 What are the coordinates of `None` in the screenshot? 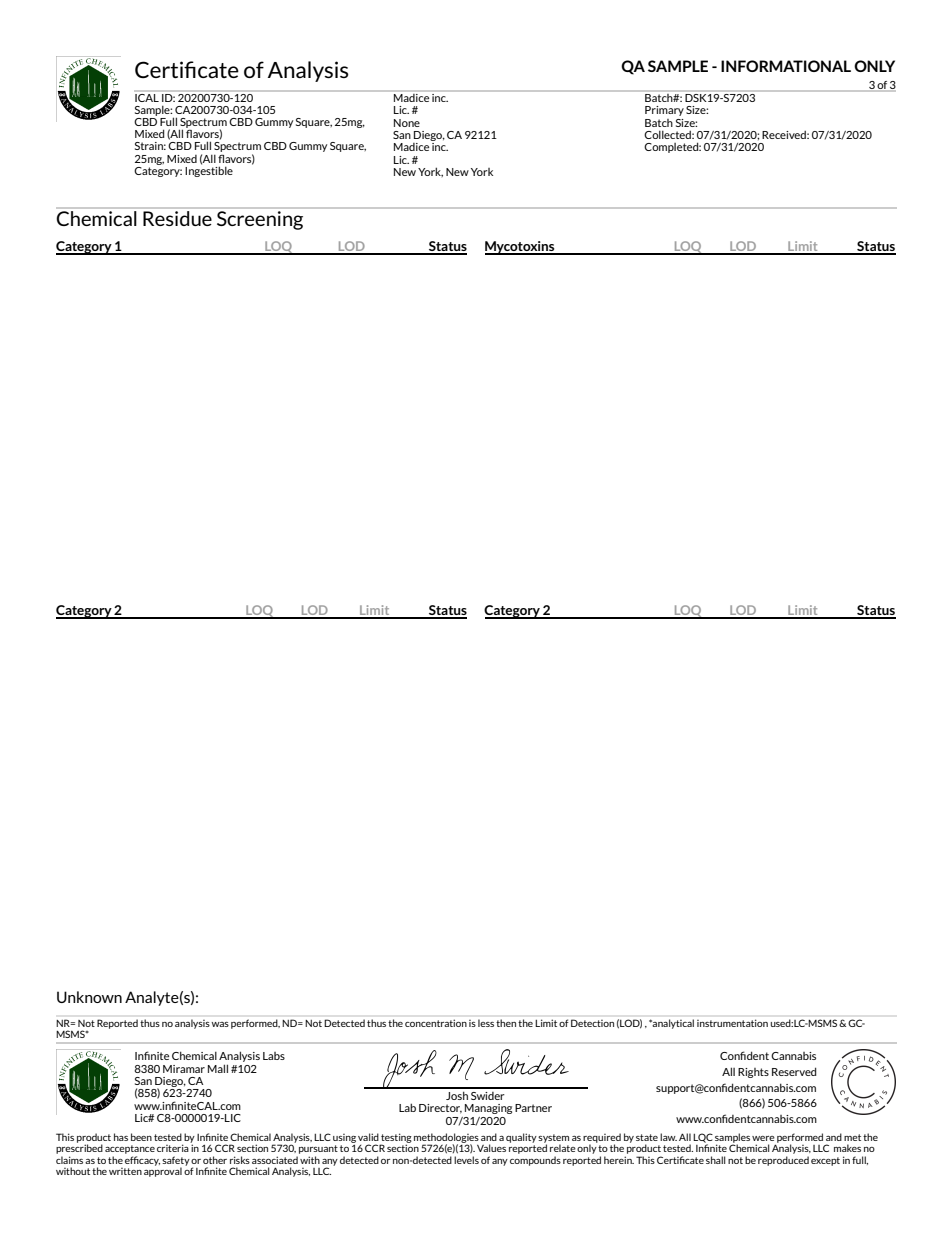 It's located at (407, 123).
